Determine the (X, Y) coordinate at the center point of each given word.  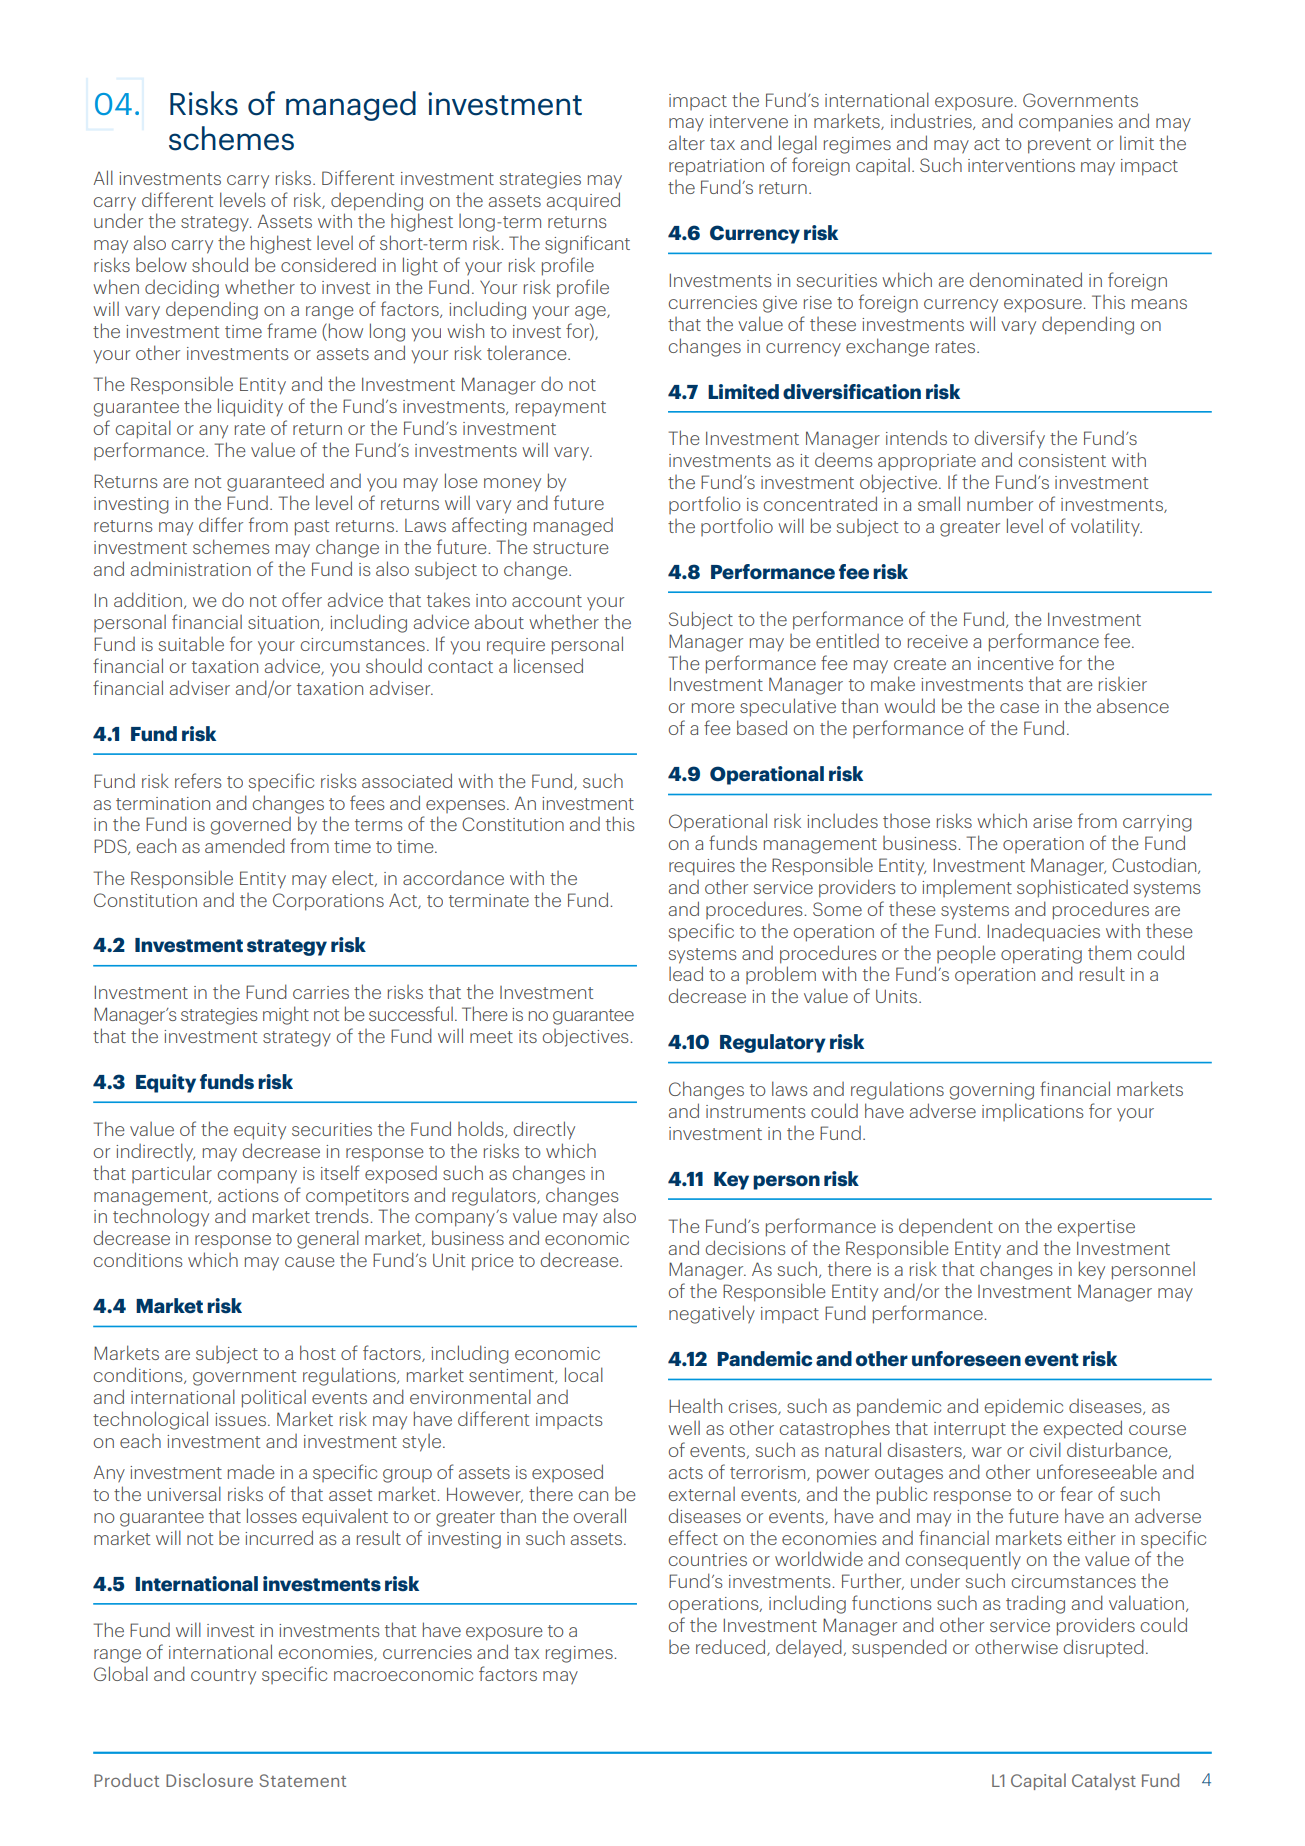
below (161, 264)
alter (687, 143)
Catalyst (1104, 1781)
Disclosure (209, 1780)
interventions (1021, 165)
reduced (732, 1647)
